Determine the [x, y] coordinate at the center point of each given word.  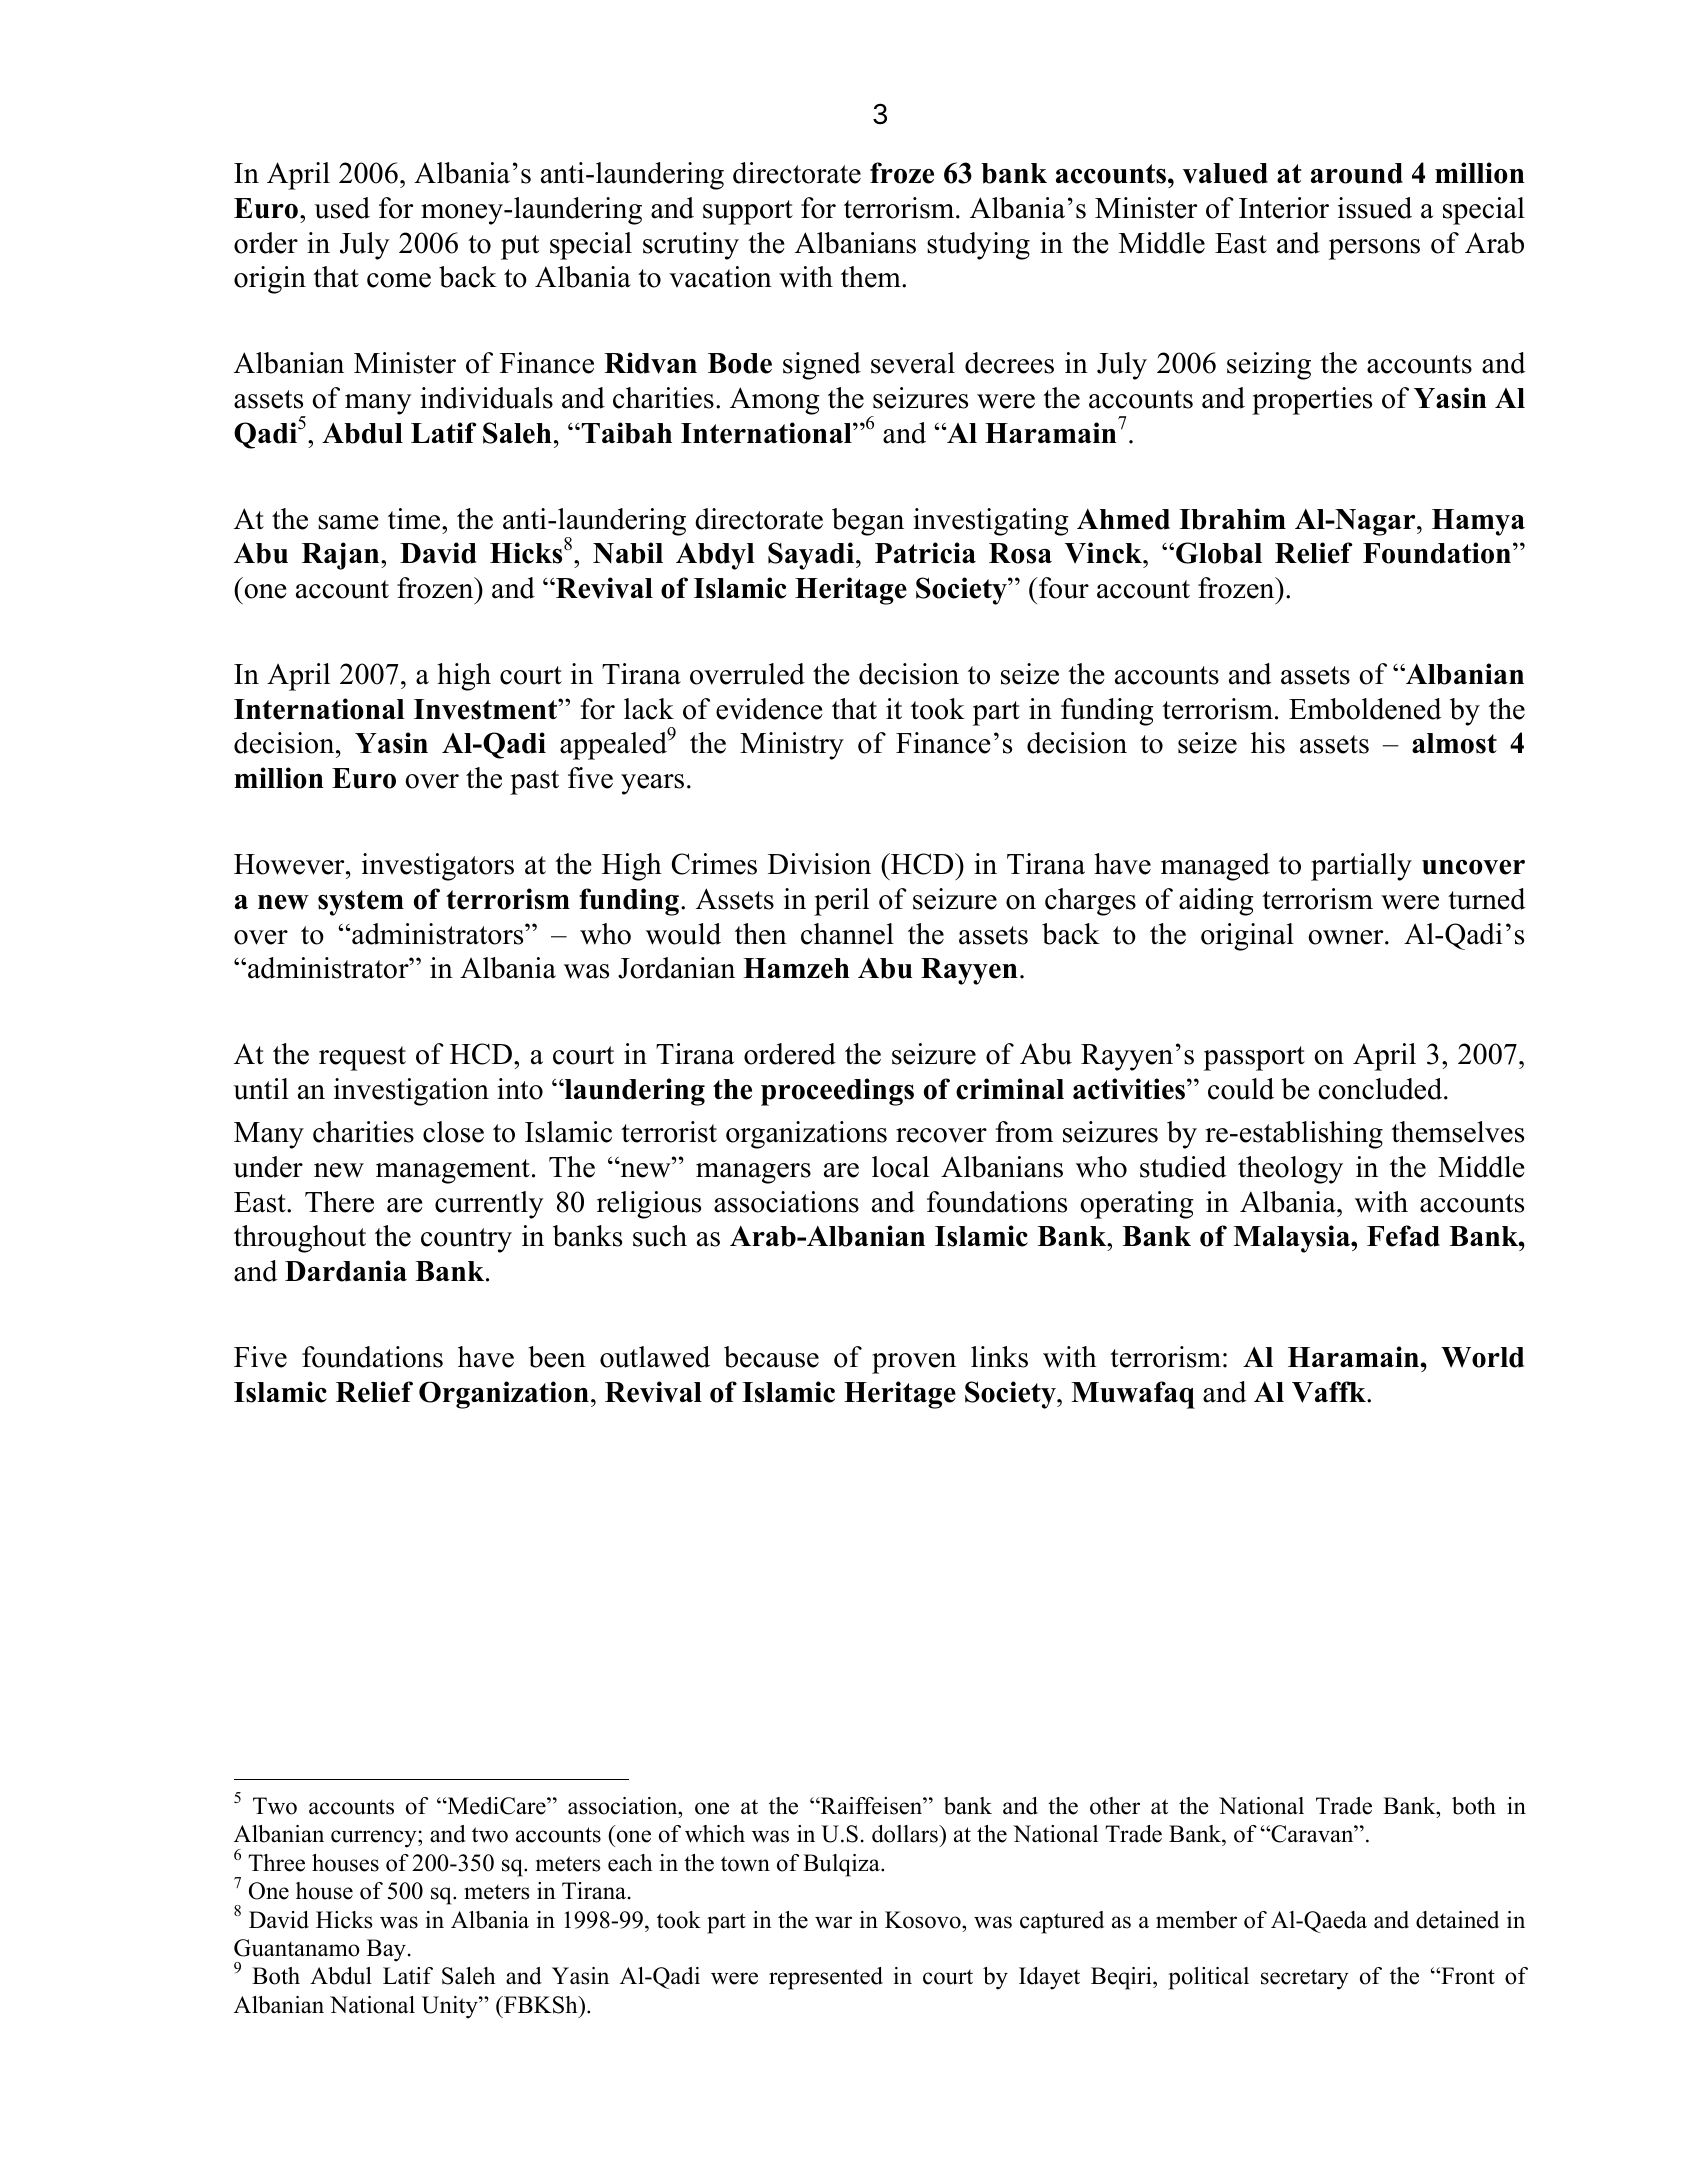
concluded [1381, 1089]
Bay [386, 1950]
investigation [411, 1092]
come [399, 280]
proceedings [837, 1092]
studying [978, 246]
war [833, 1922]
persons [1374, 249]
